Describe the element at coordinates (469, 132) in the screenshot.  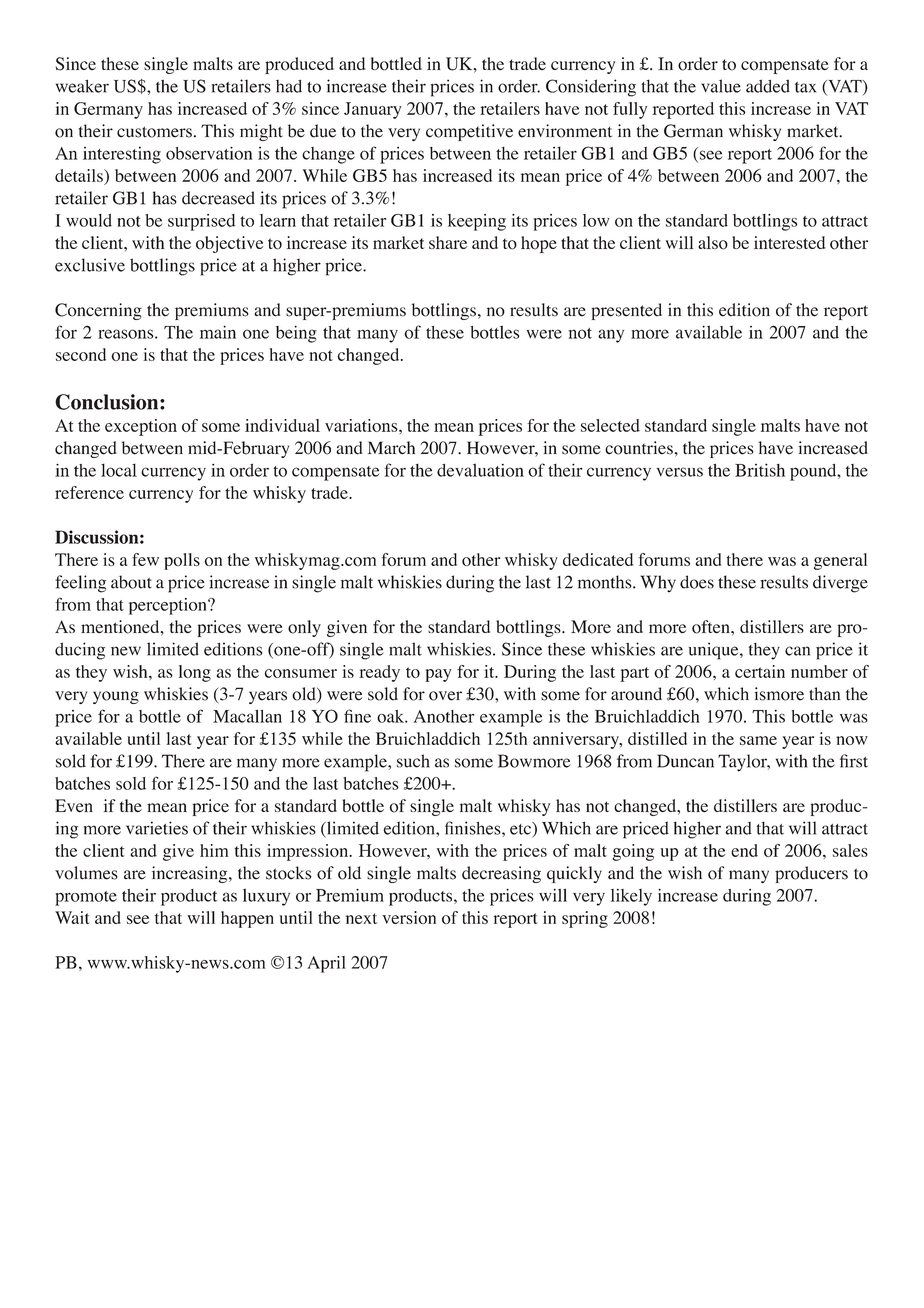
I see `competitive` at that location.
